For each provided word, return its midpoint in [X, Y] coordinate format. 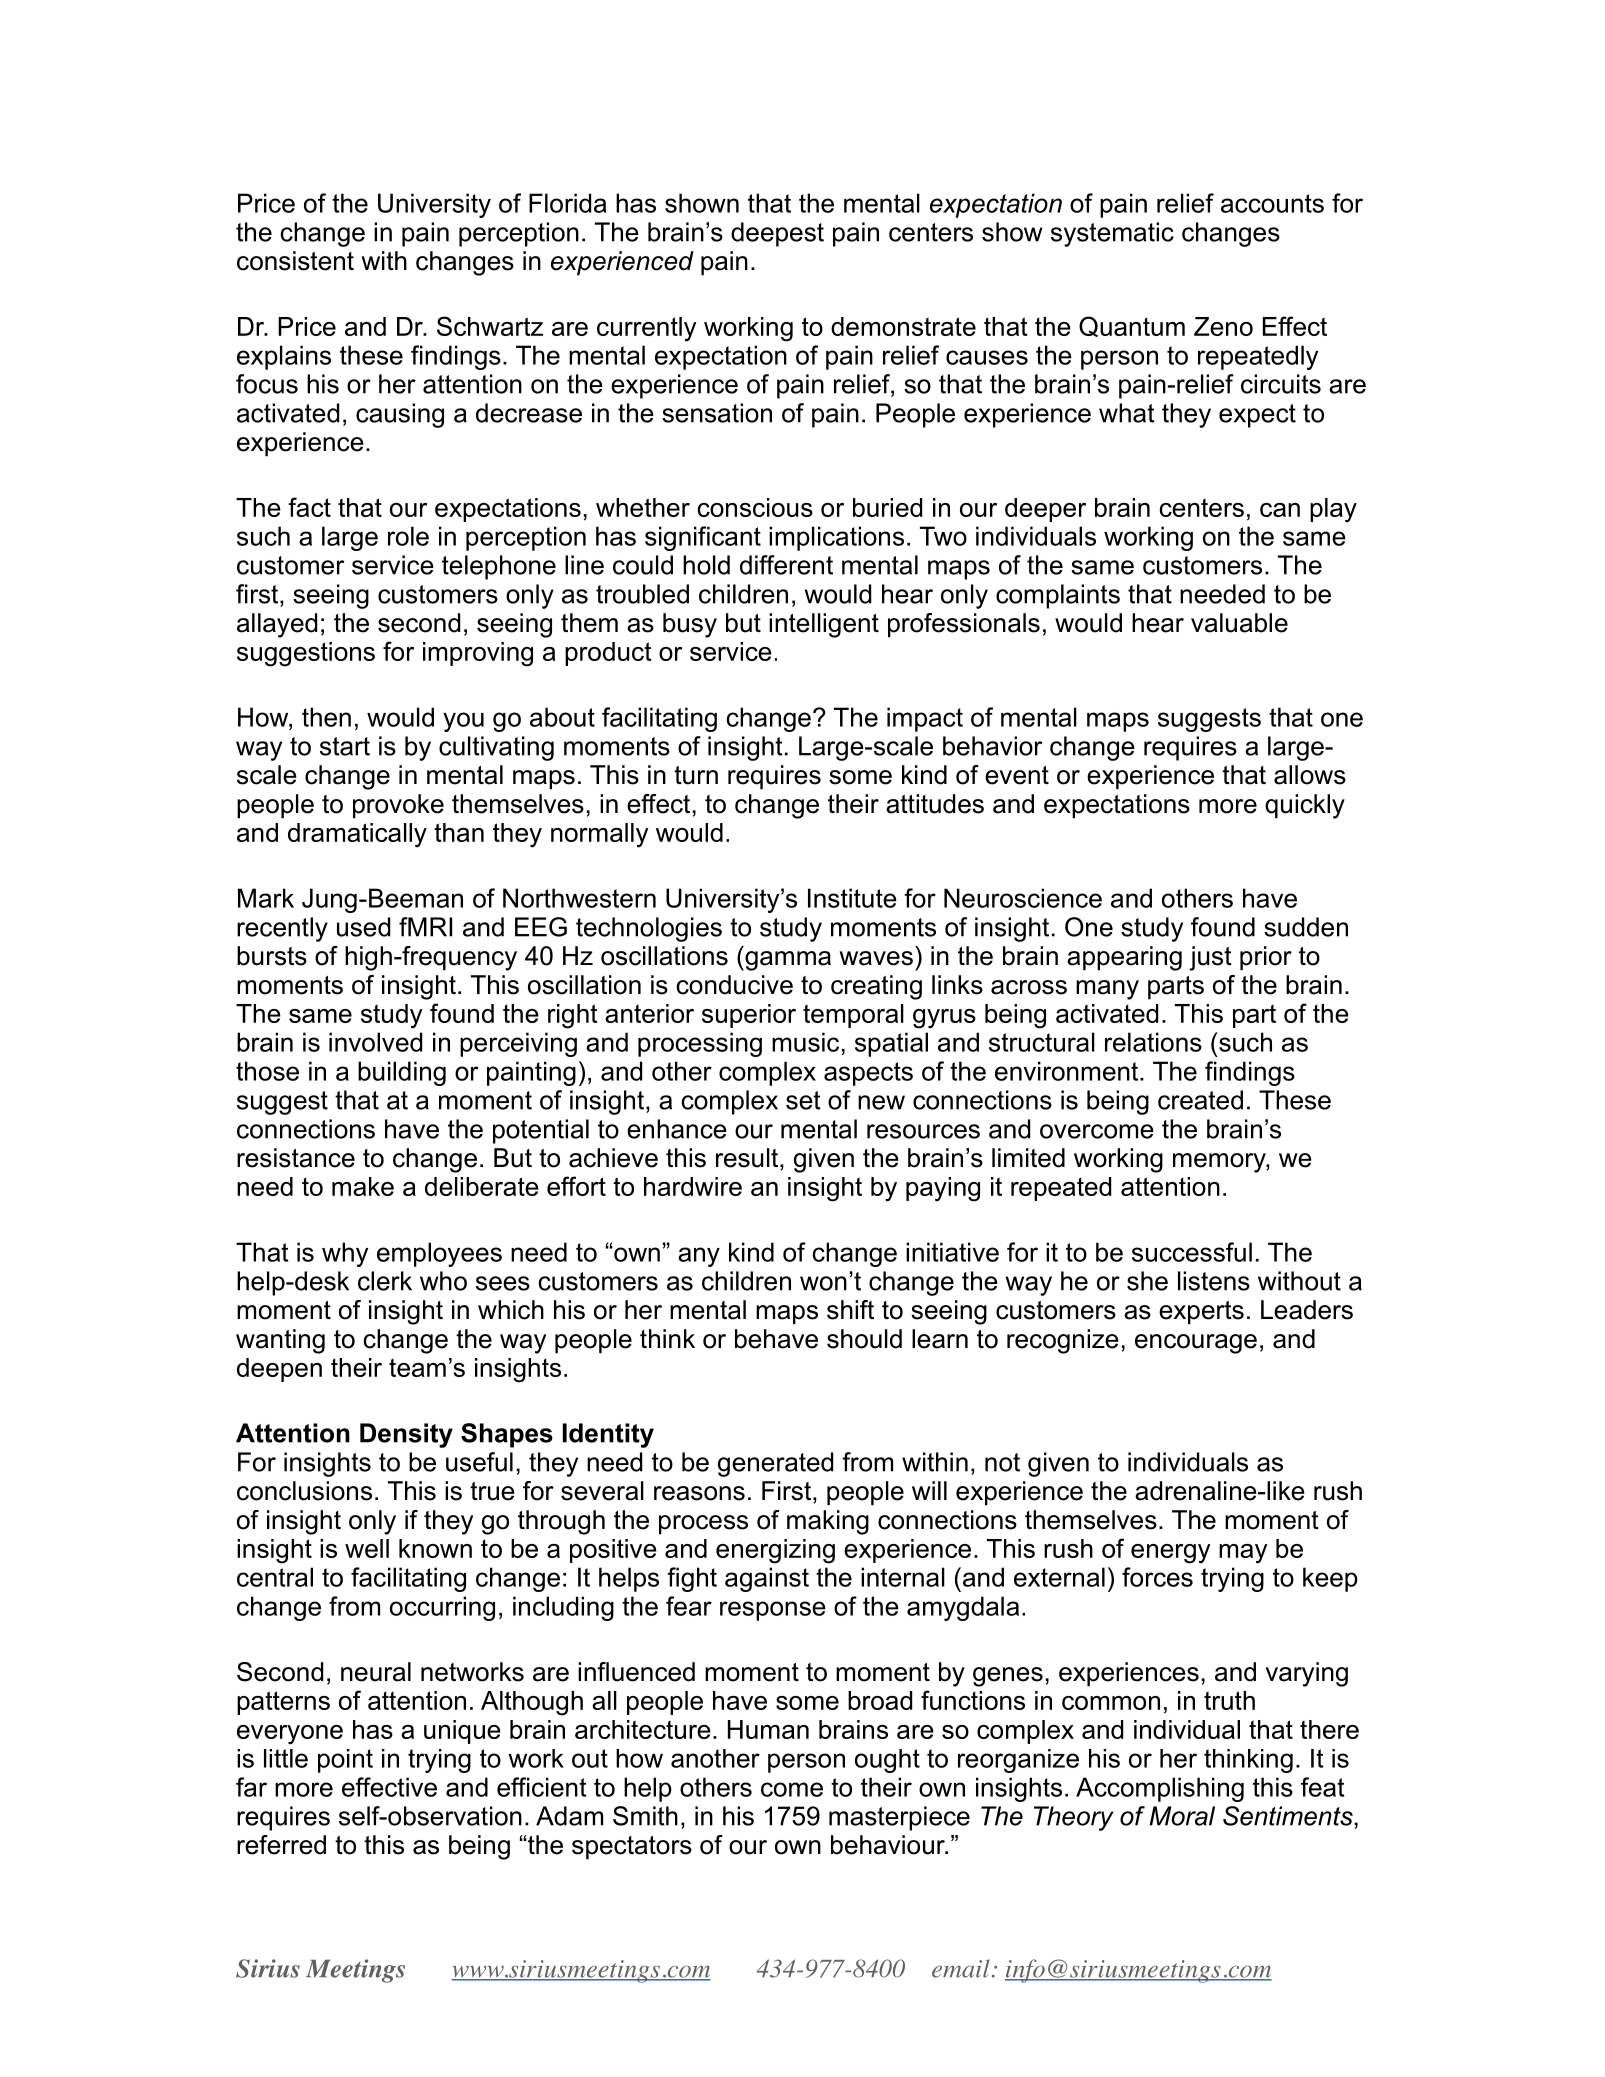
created [1200, 1100]
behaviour [889, 1845]
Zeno [1223, 326]
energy [1170, 1554]
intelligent [824, 625]
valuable [1239, 623]
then [326, 717]
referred [281, 1845]
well [367, 1548]
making [828, 1522]
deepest [777, 234]
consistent [295, 261]
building [402, 1073]
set [803, 1100]
